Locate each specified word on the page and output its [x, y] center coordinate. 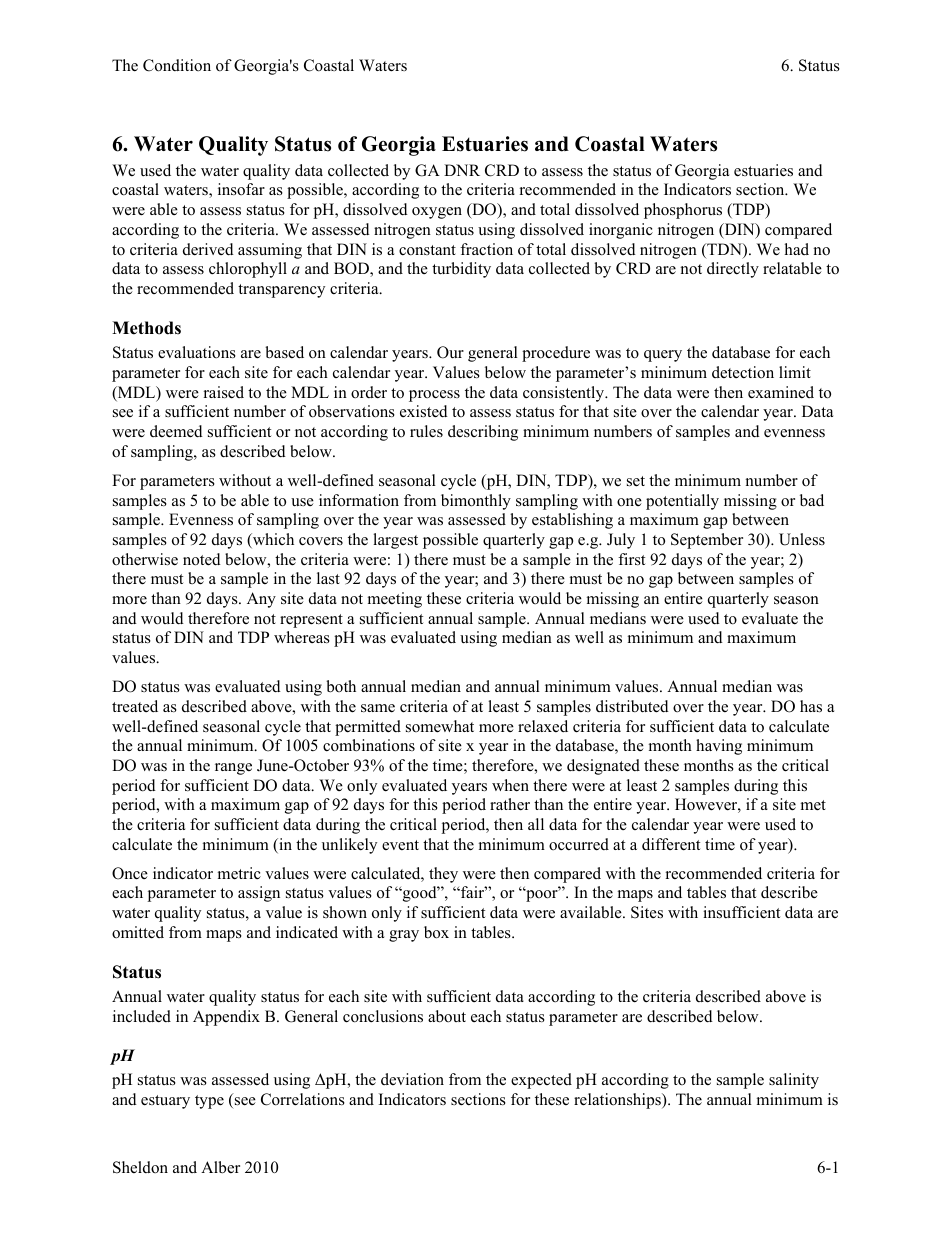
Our [450, 352]
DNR [462, 170]
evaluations [197, 352]
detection [743, 372]
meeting [395, 600]
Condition [177, 65]
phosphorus [683, 211]
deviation [412, 1079]
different [671, 844]
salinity [794, 1081]
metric [239, 873]
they [443, 875]
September [707, 541]
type [209, 1102]
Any [261, 600]
